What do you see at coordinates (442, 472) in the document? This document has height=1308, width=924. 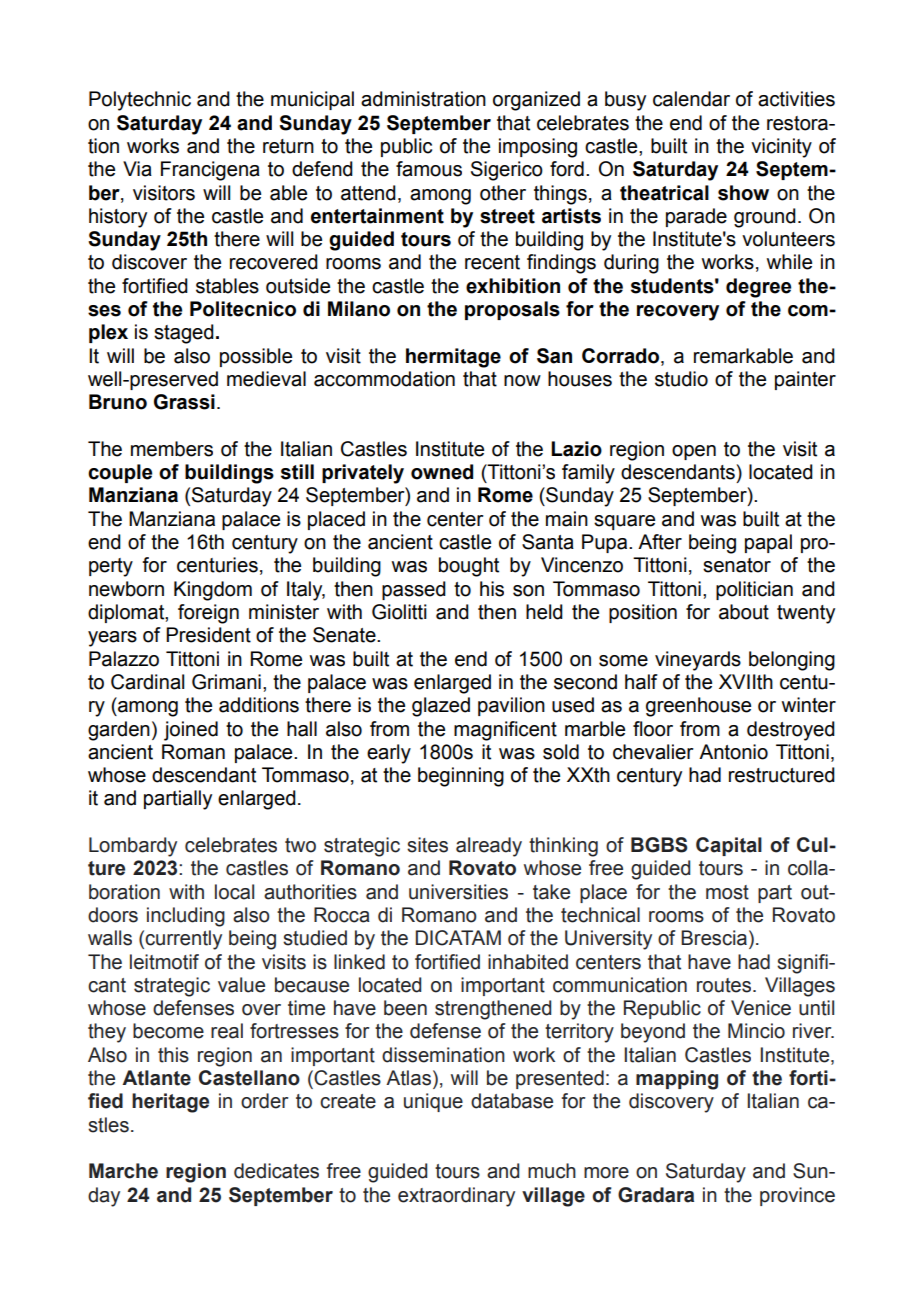 I see `owned` at bounding box center [442, 472].
